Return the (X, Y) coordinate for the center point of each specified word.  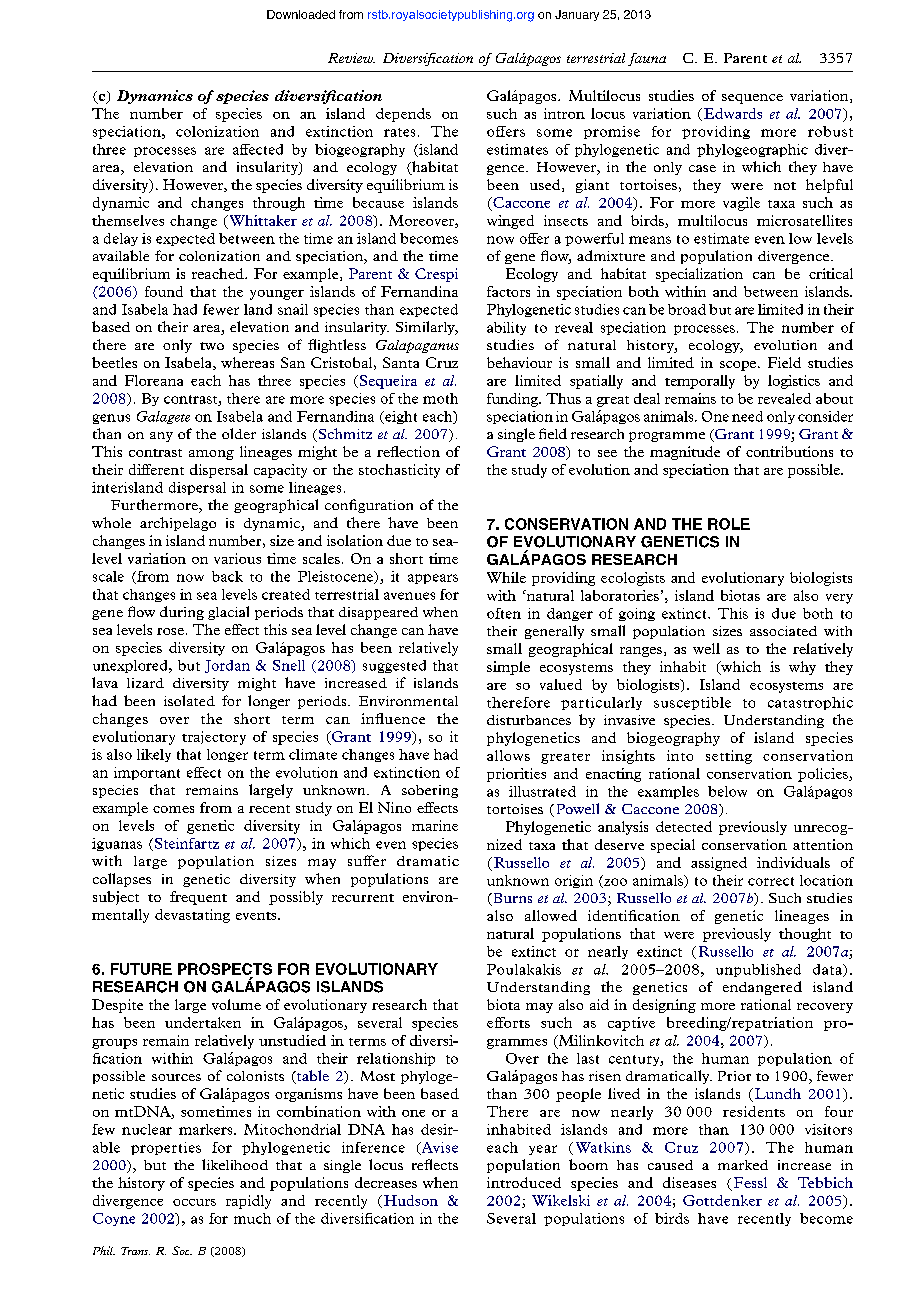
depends (403, 115)
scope (739, 366)
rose (170, 631)
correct (771, 881)
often (504, 613)
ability (506, 328)
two (212, 346)
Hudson (411, 1200)
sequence (752, 99)
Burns (511, 899)
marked (743, 1165)
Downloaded (301, 14)
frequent (198, 898)
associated (783, 631)
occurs (194, 1202)
